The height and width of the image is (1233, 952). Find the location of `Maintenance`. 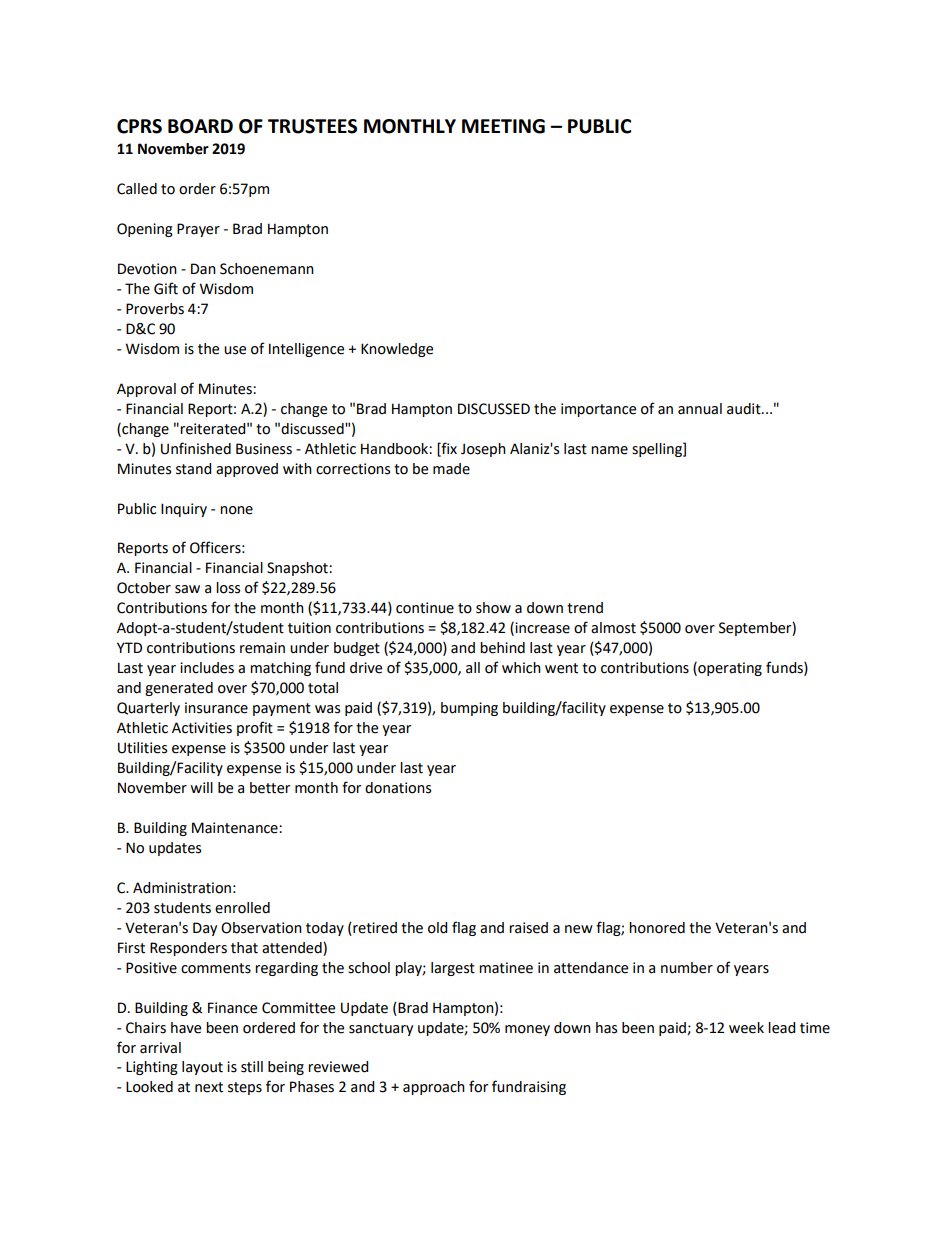

Maintenance is located at coordinates (236, 828).
